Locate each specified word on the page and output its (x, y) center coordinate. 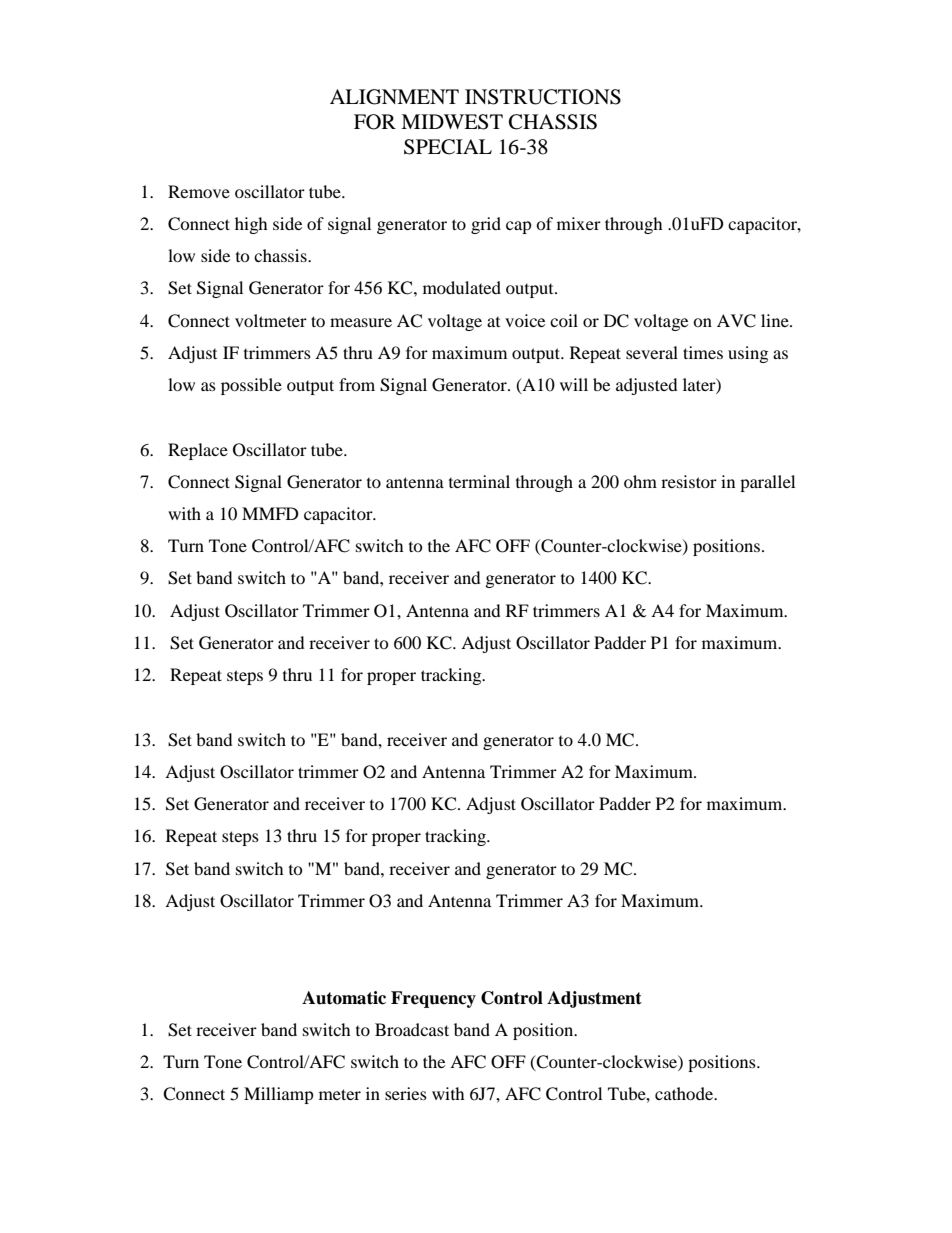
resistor (689, 481)
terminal (479, 481)
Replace (198, 451)
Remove (199, 191)
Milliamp (279, 1095)
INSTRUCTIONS (543, 97)
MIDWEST (452, 122)
